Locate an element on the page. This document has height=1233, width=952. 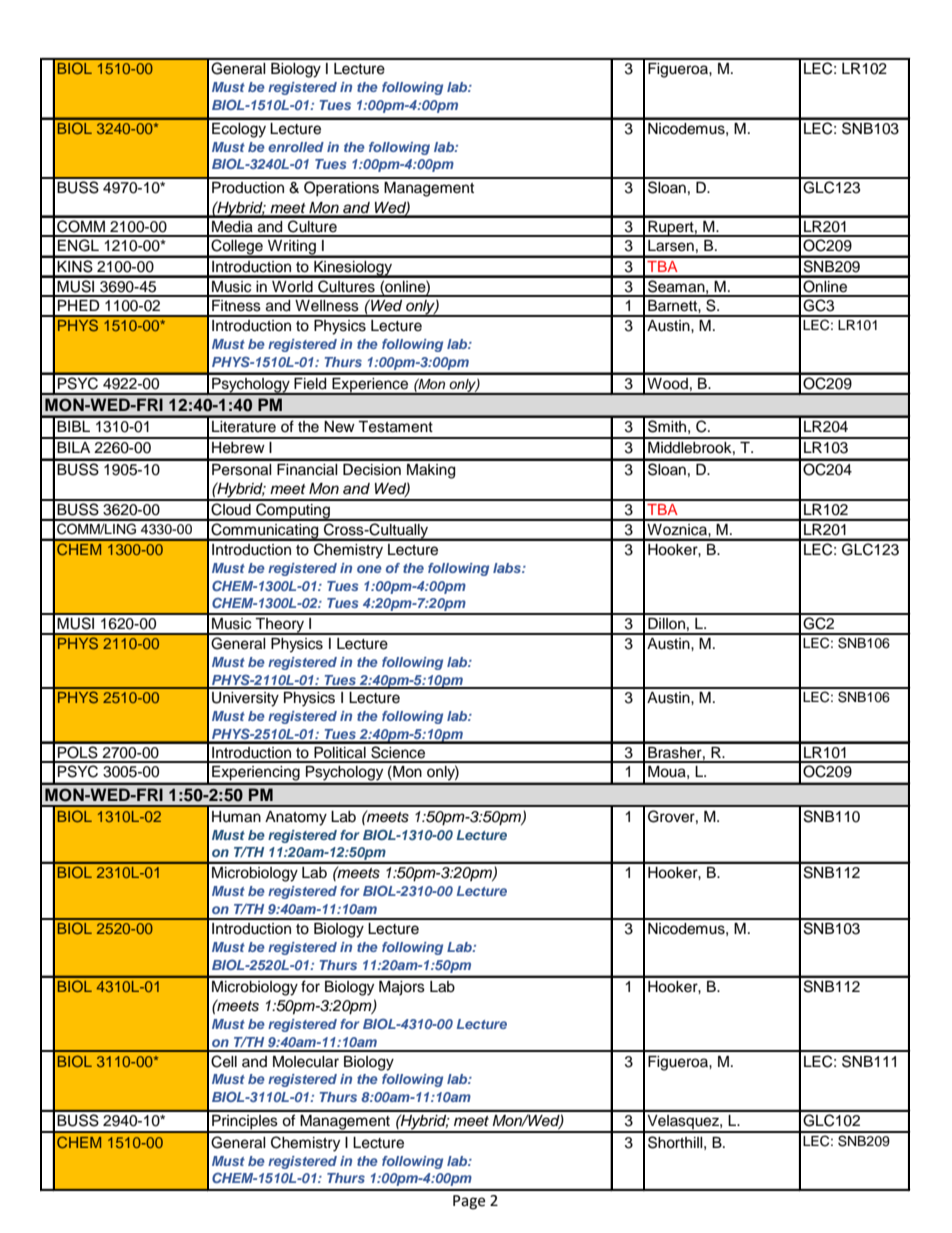
enrolled is located at coordinates (296, 147).
